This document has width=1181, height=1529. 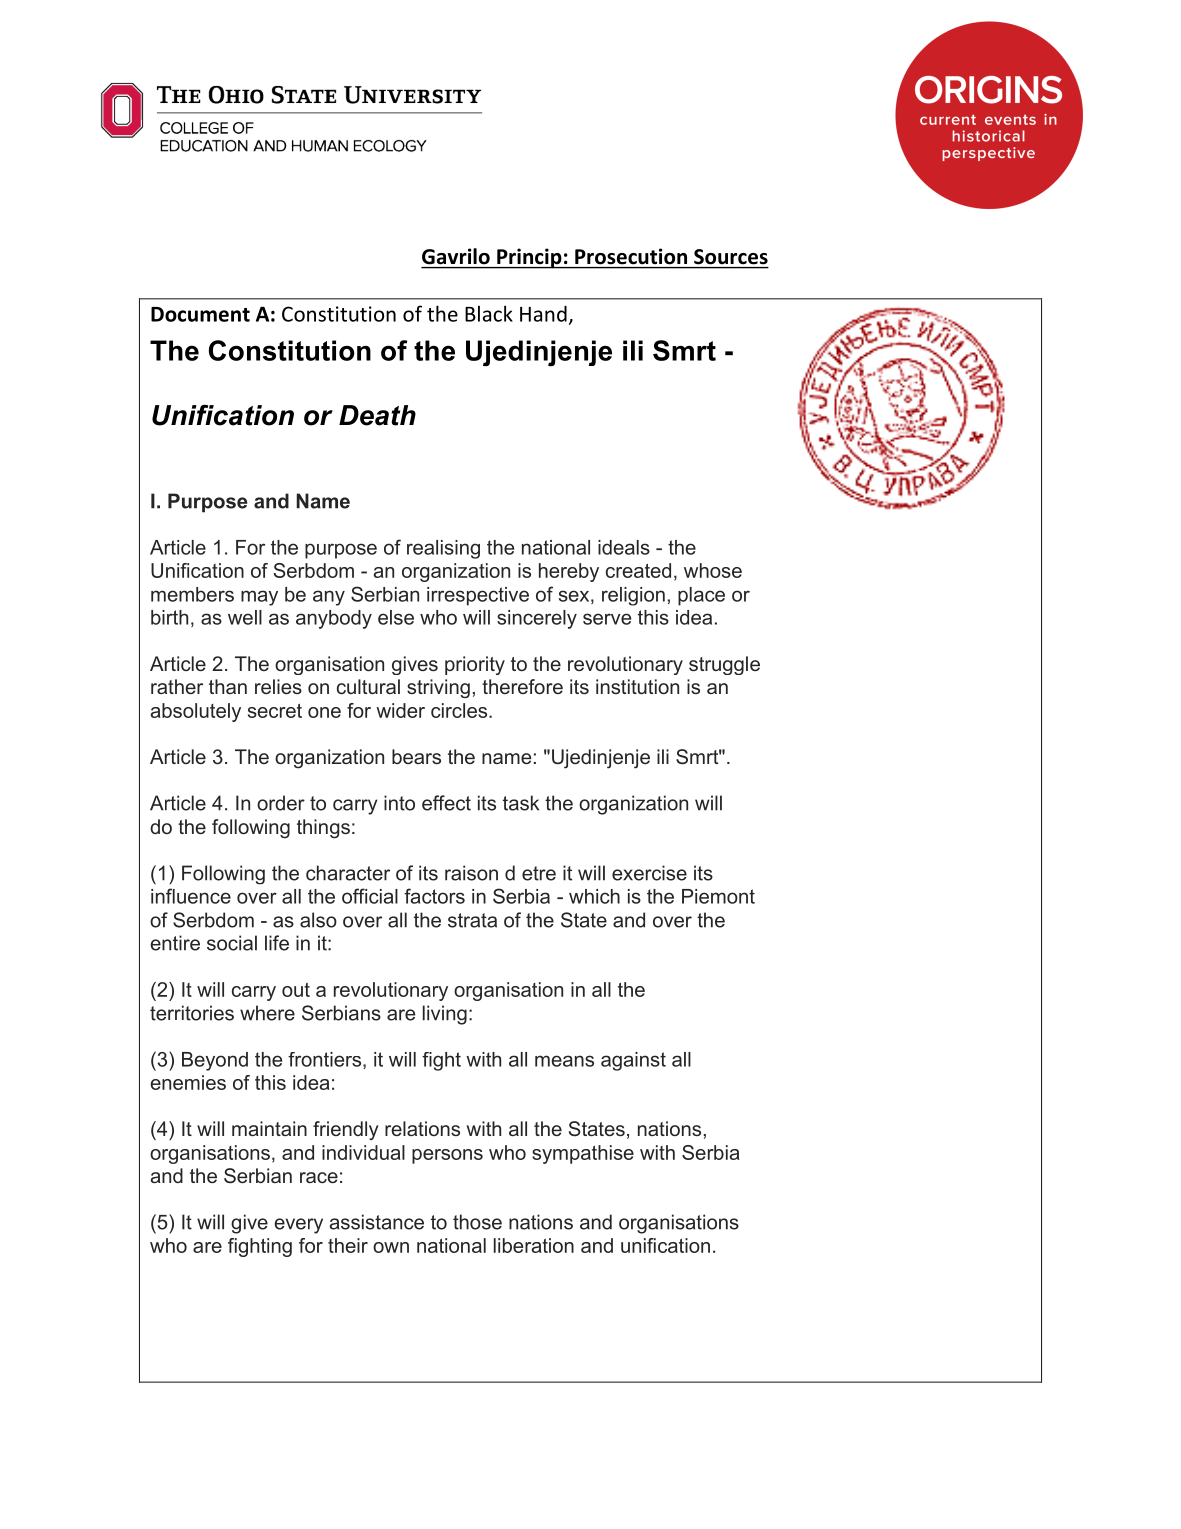 I want to click on absolutely, so click(x=196, y=712).
